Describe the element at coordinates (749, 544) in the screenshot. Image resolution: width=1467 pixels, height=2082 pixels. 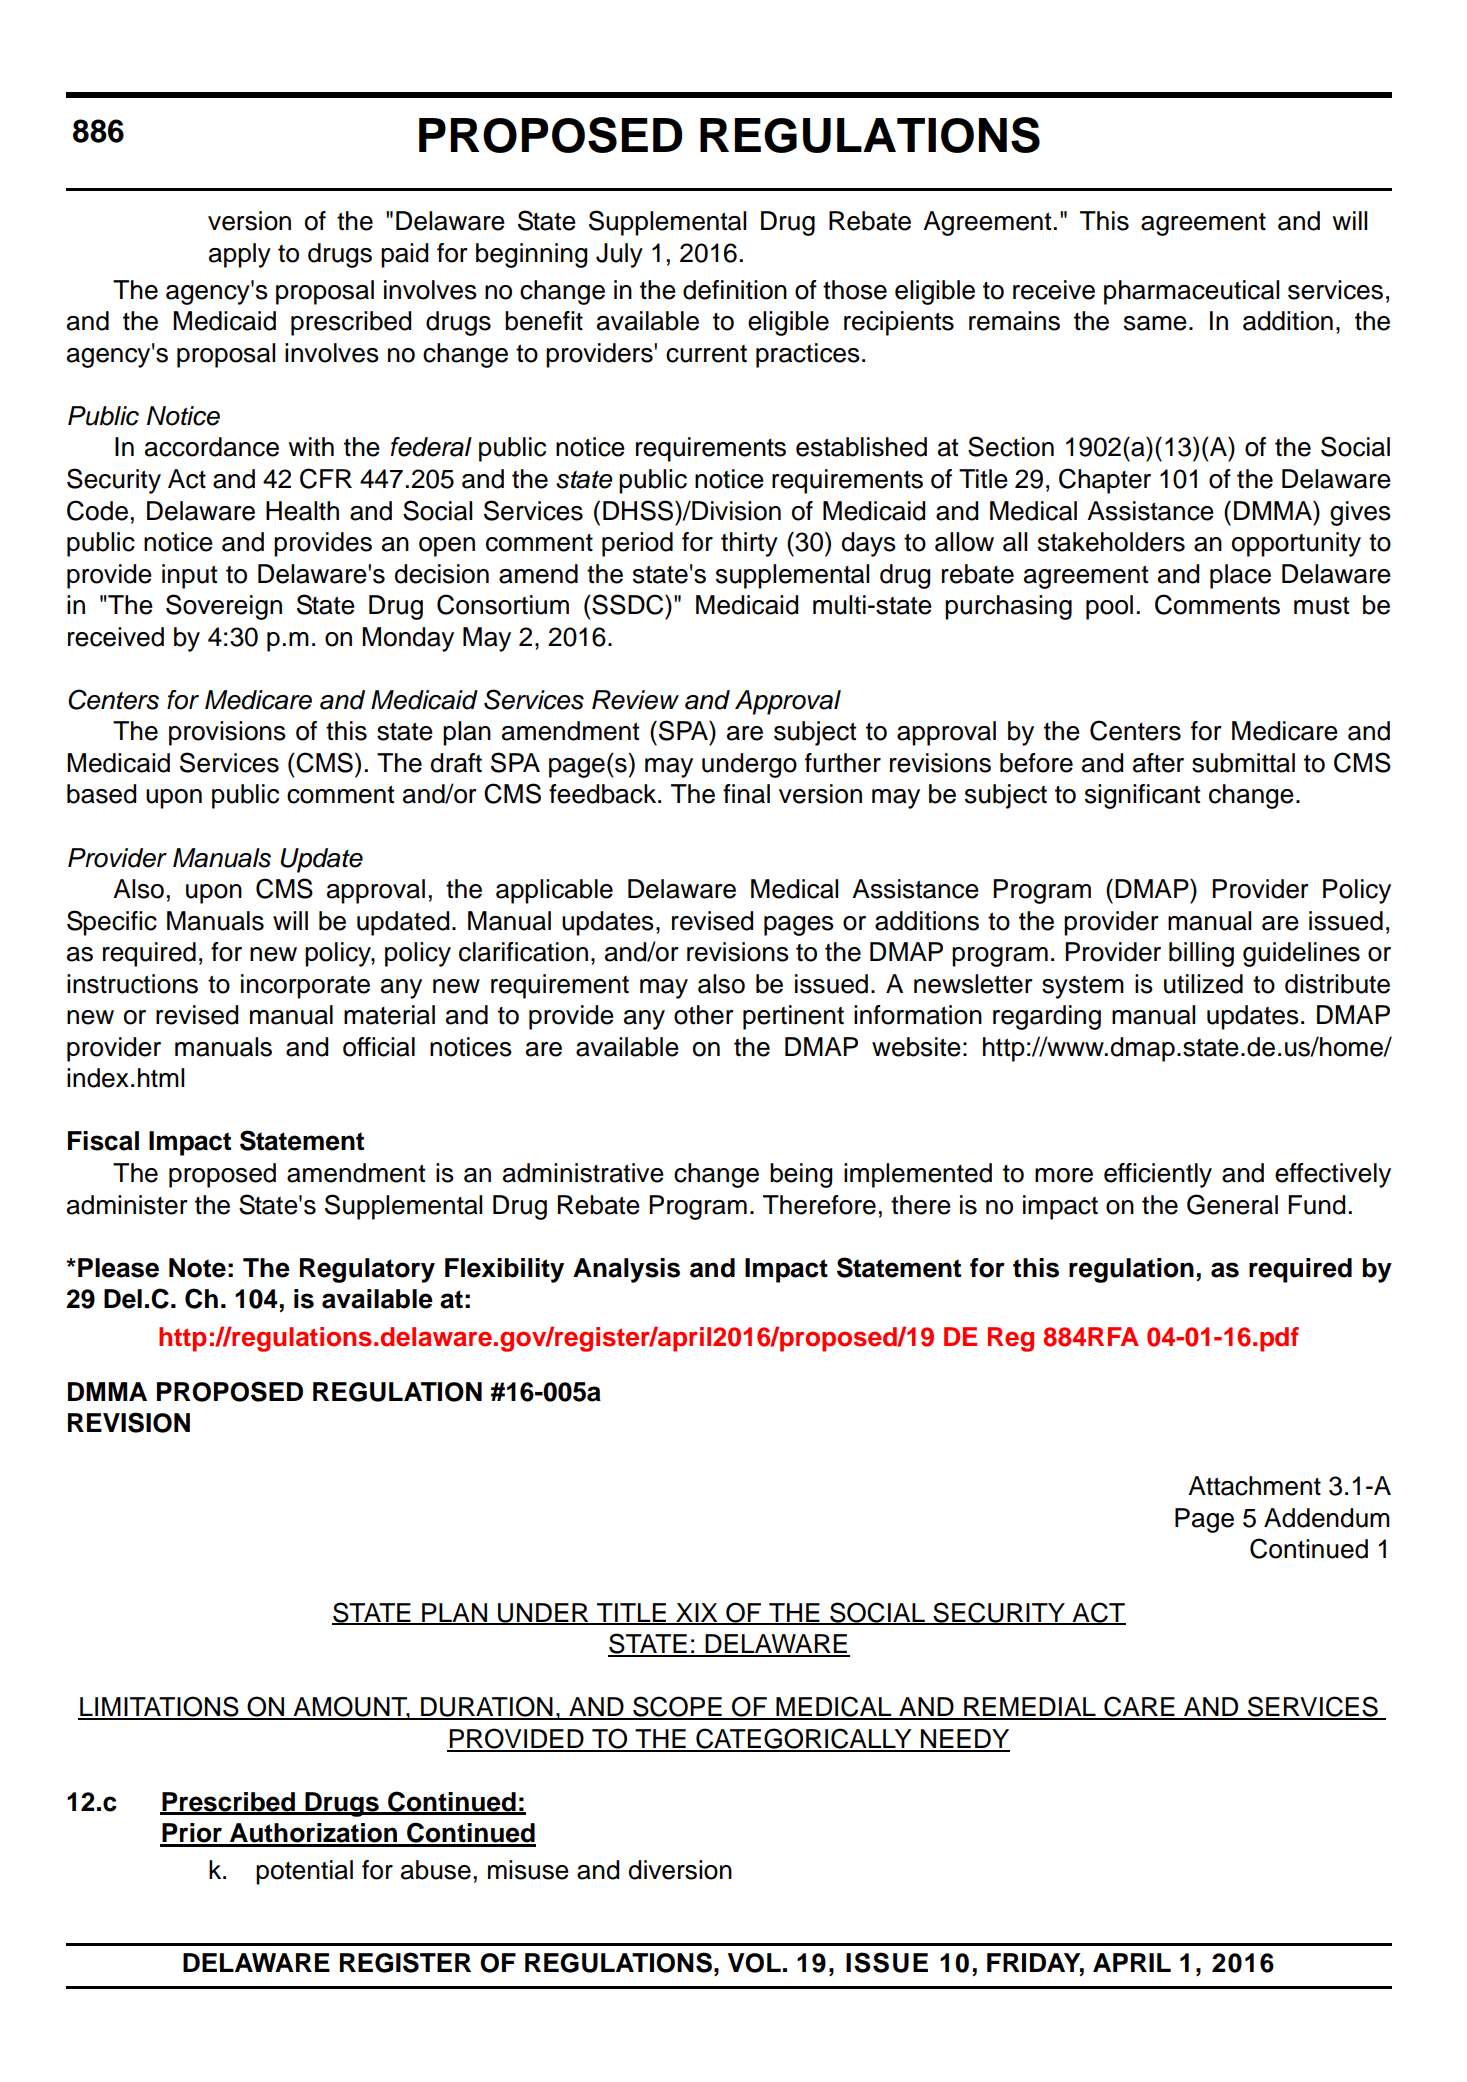
I see `thirty` at that location.
